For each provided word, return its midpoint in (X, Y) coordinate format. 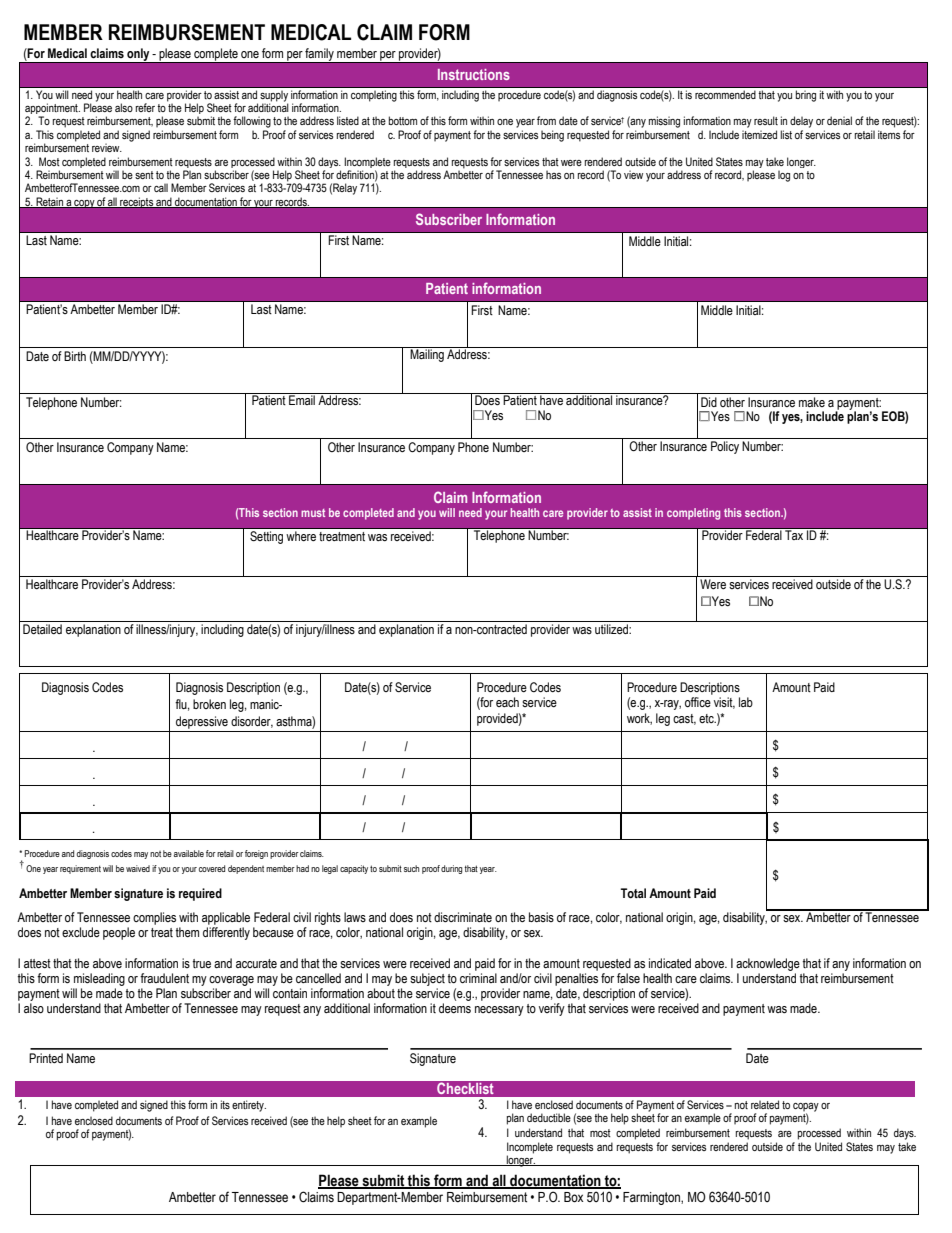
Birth (75, 356)
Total (633, 893)
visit (724, 703)
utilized (612, 629)
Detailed (42, 629)
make (812, 402)
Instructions (474, 74)
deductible (549, 1117)
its (225, 1104)
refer (145, 107)
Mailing (427, 354)
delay (801, 122)
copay (806, 1108)
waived (138, 868)
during (451, 869)
